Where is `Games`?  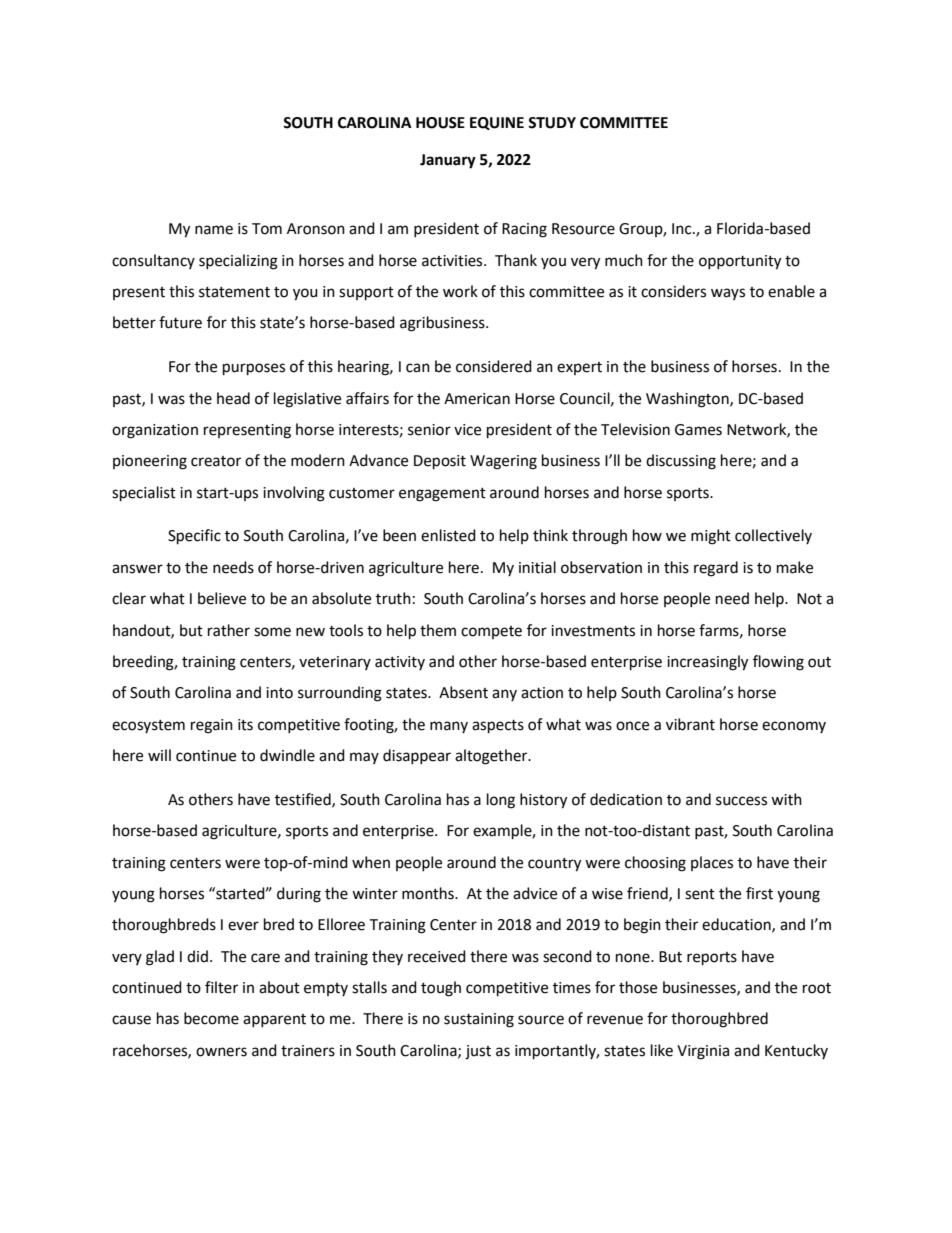
Games is located at coordinates (698, 430).
